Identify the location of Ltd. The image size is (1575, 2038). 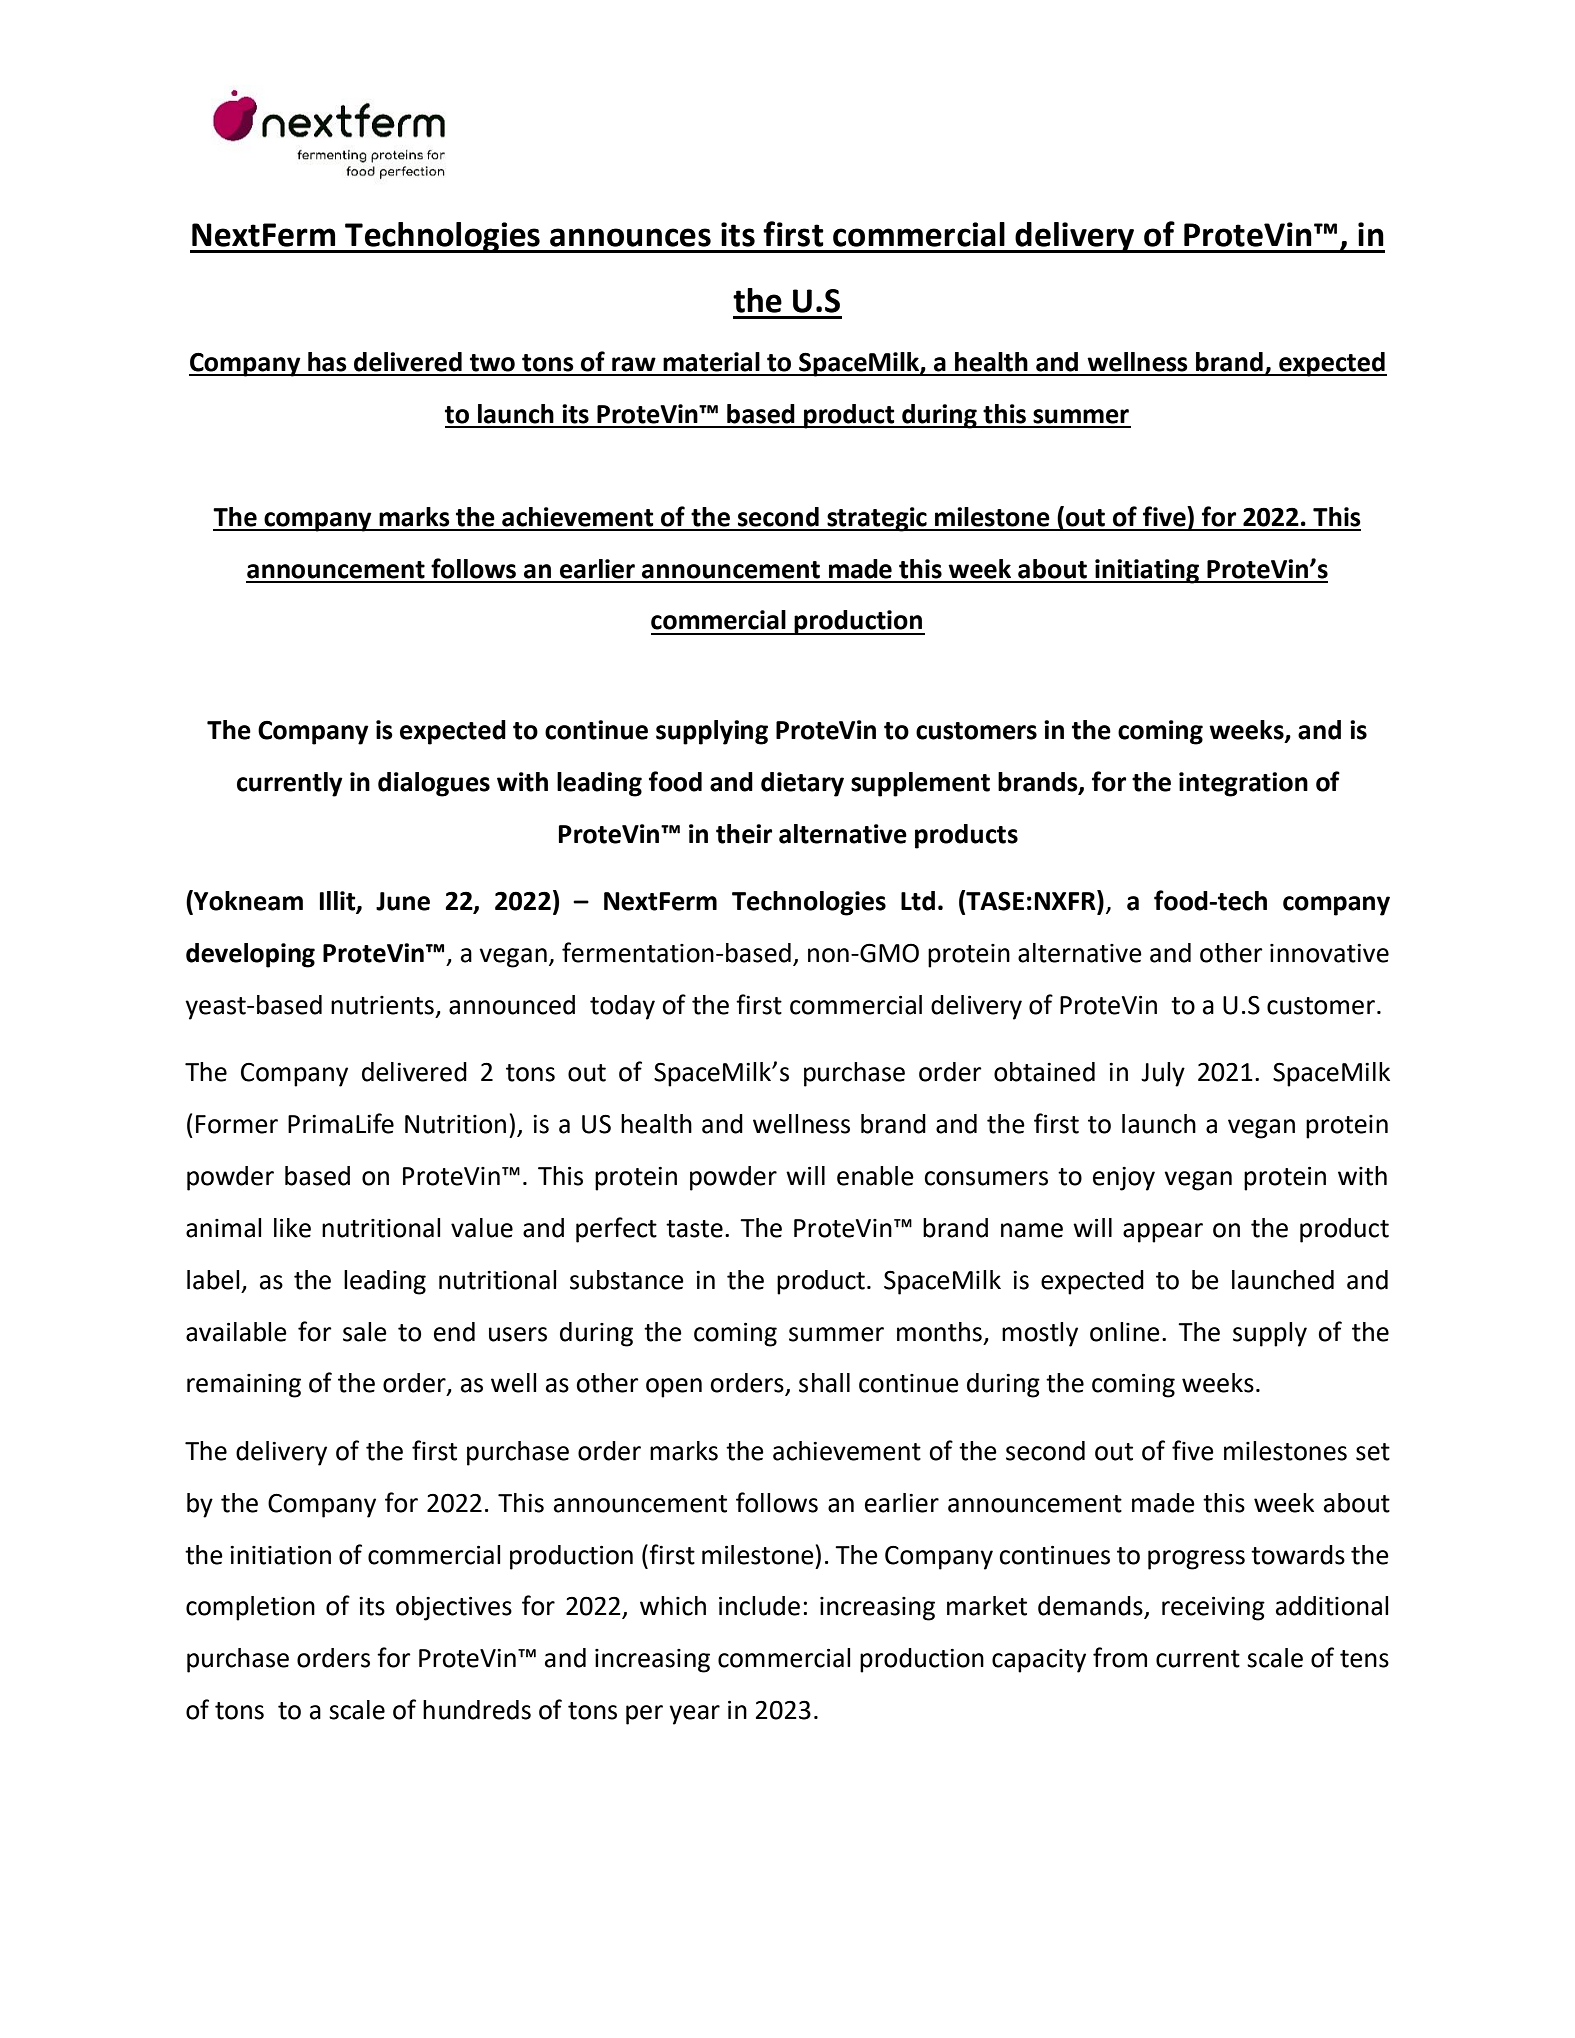
(918, 901).
